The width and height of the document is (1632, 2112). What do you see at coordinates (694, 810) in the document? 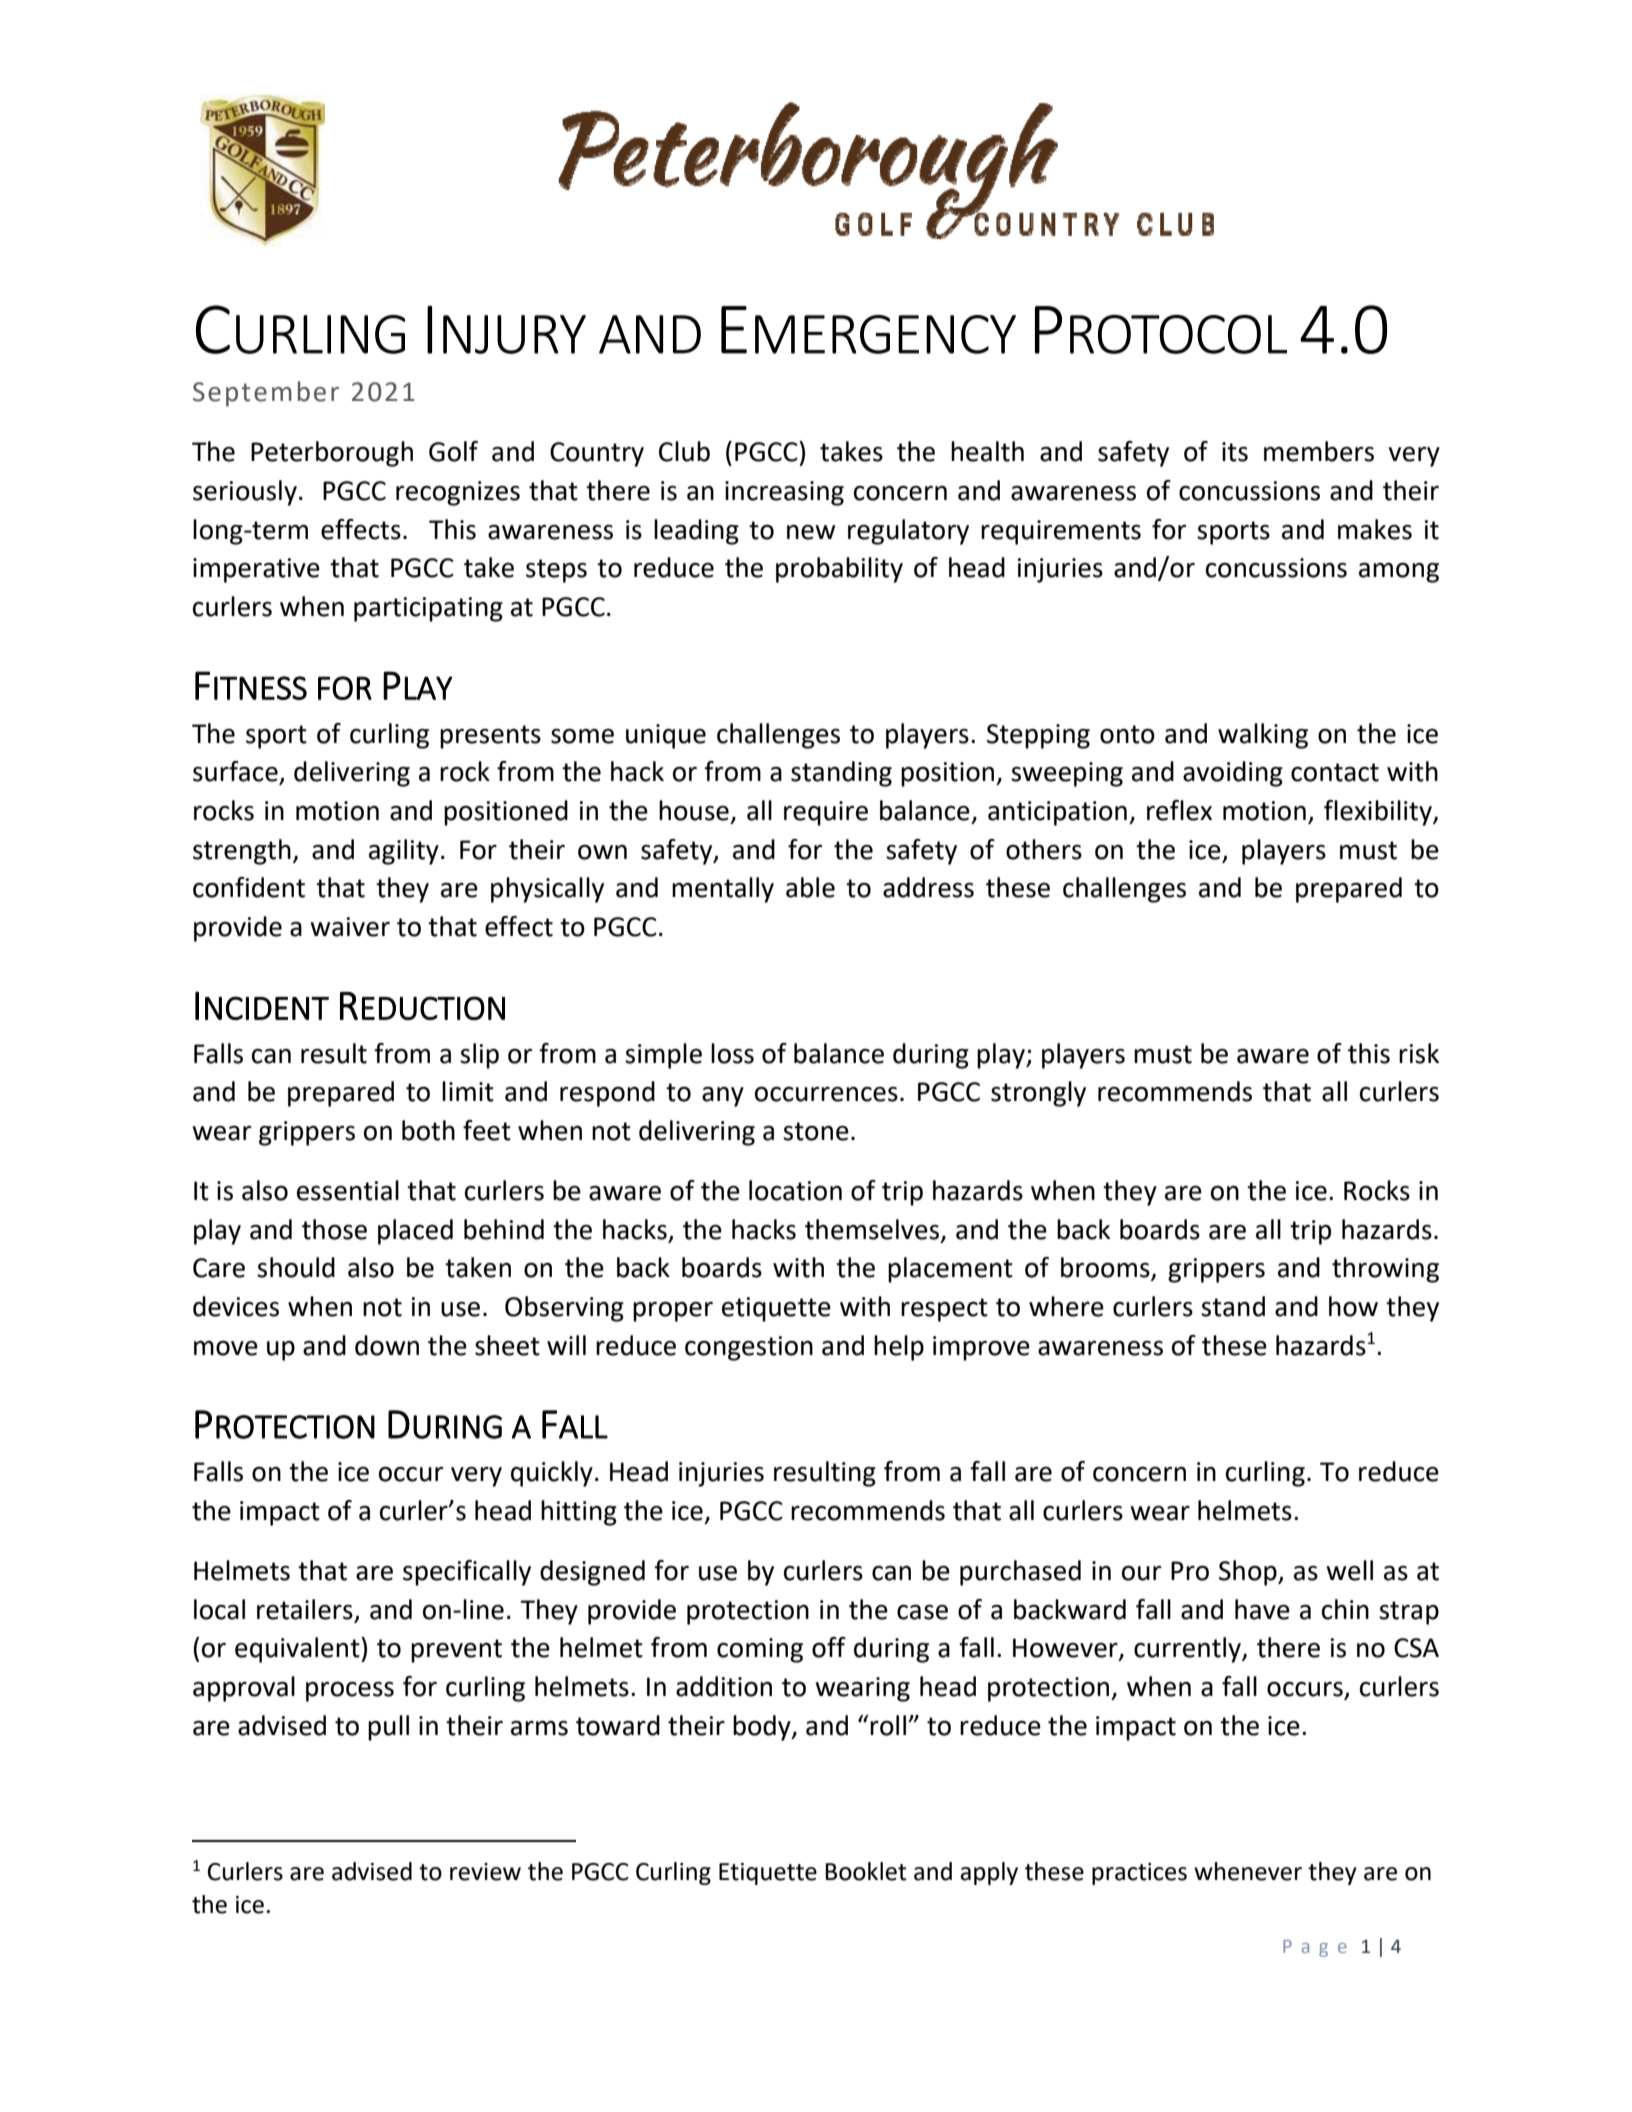
I see `house` at bounding box center [694, 810].
